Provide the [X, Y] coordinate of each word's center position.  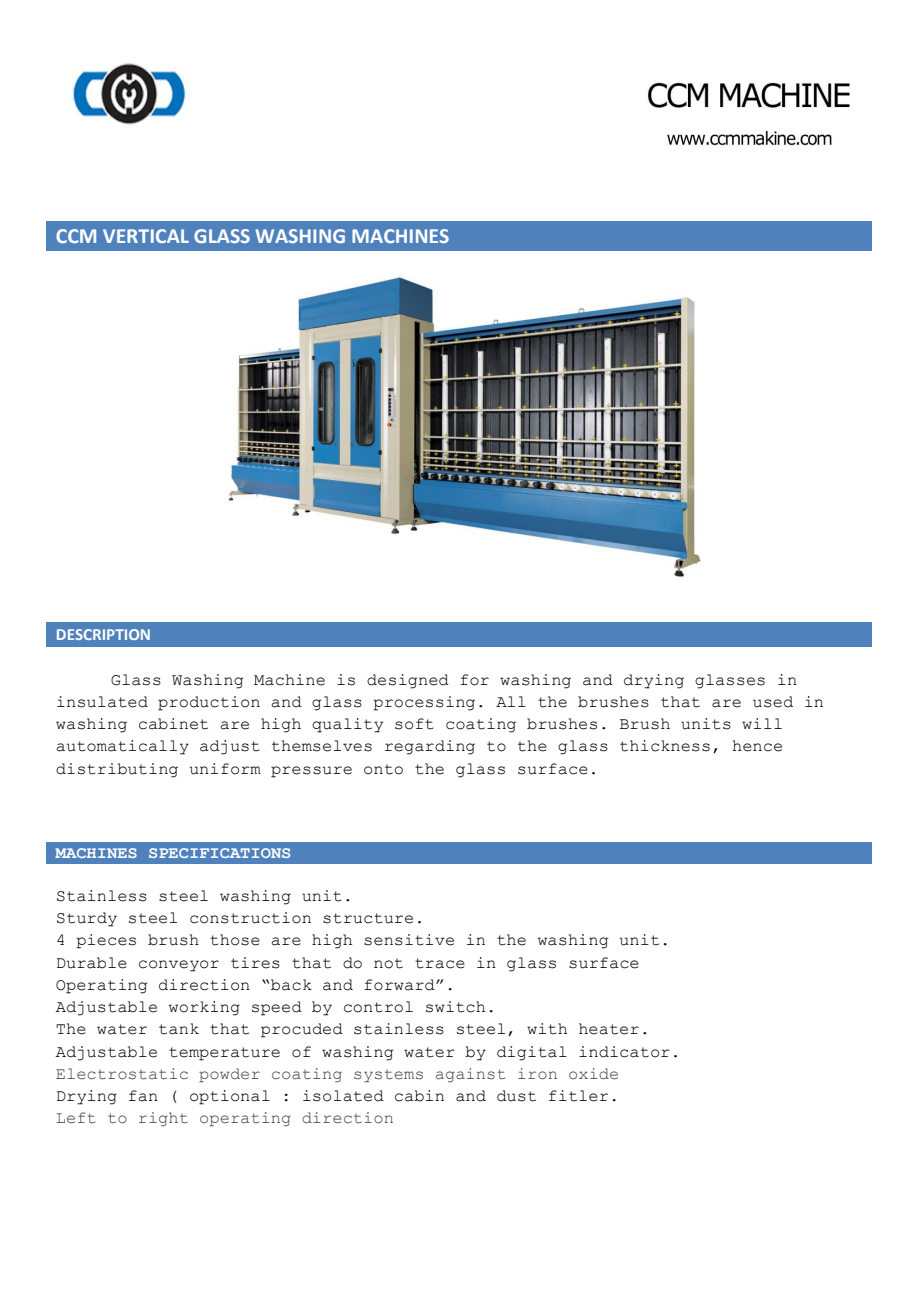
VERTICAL [146, 236]
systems [388, 1076]
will [762, 723]
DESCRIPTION [103, 634]
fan [143, 1096]
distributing [117, 770]
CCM [76, 236]
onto [383, 769]
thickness [665, 746]
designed [408, 681]
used [773, 702]
